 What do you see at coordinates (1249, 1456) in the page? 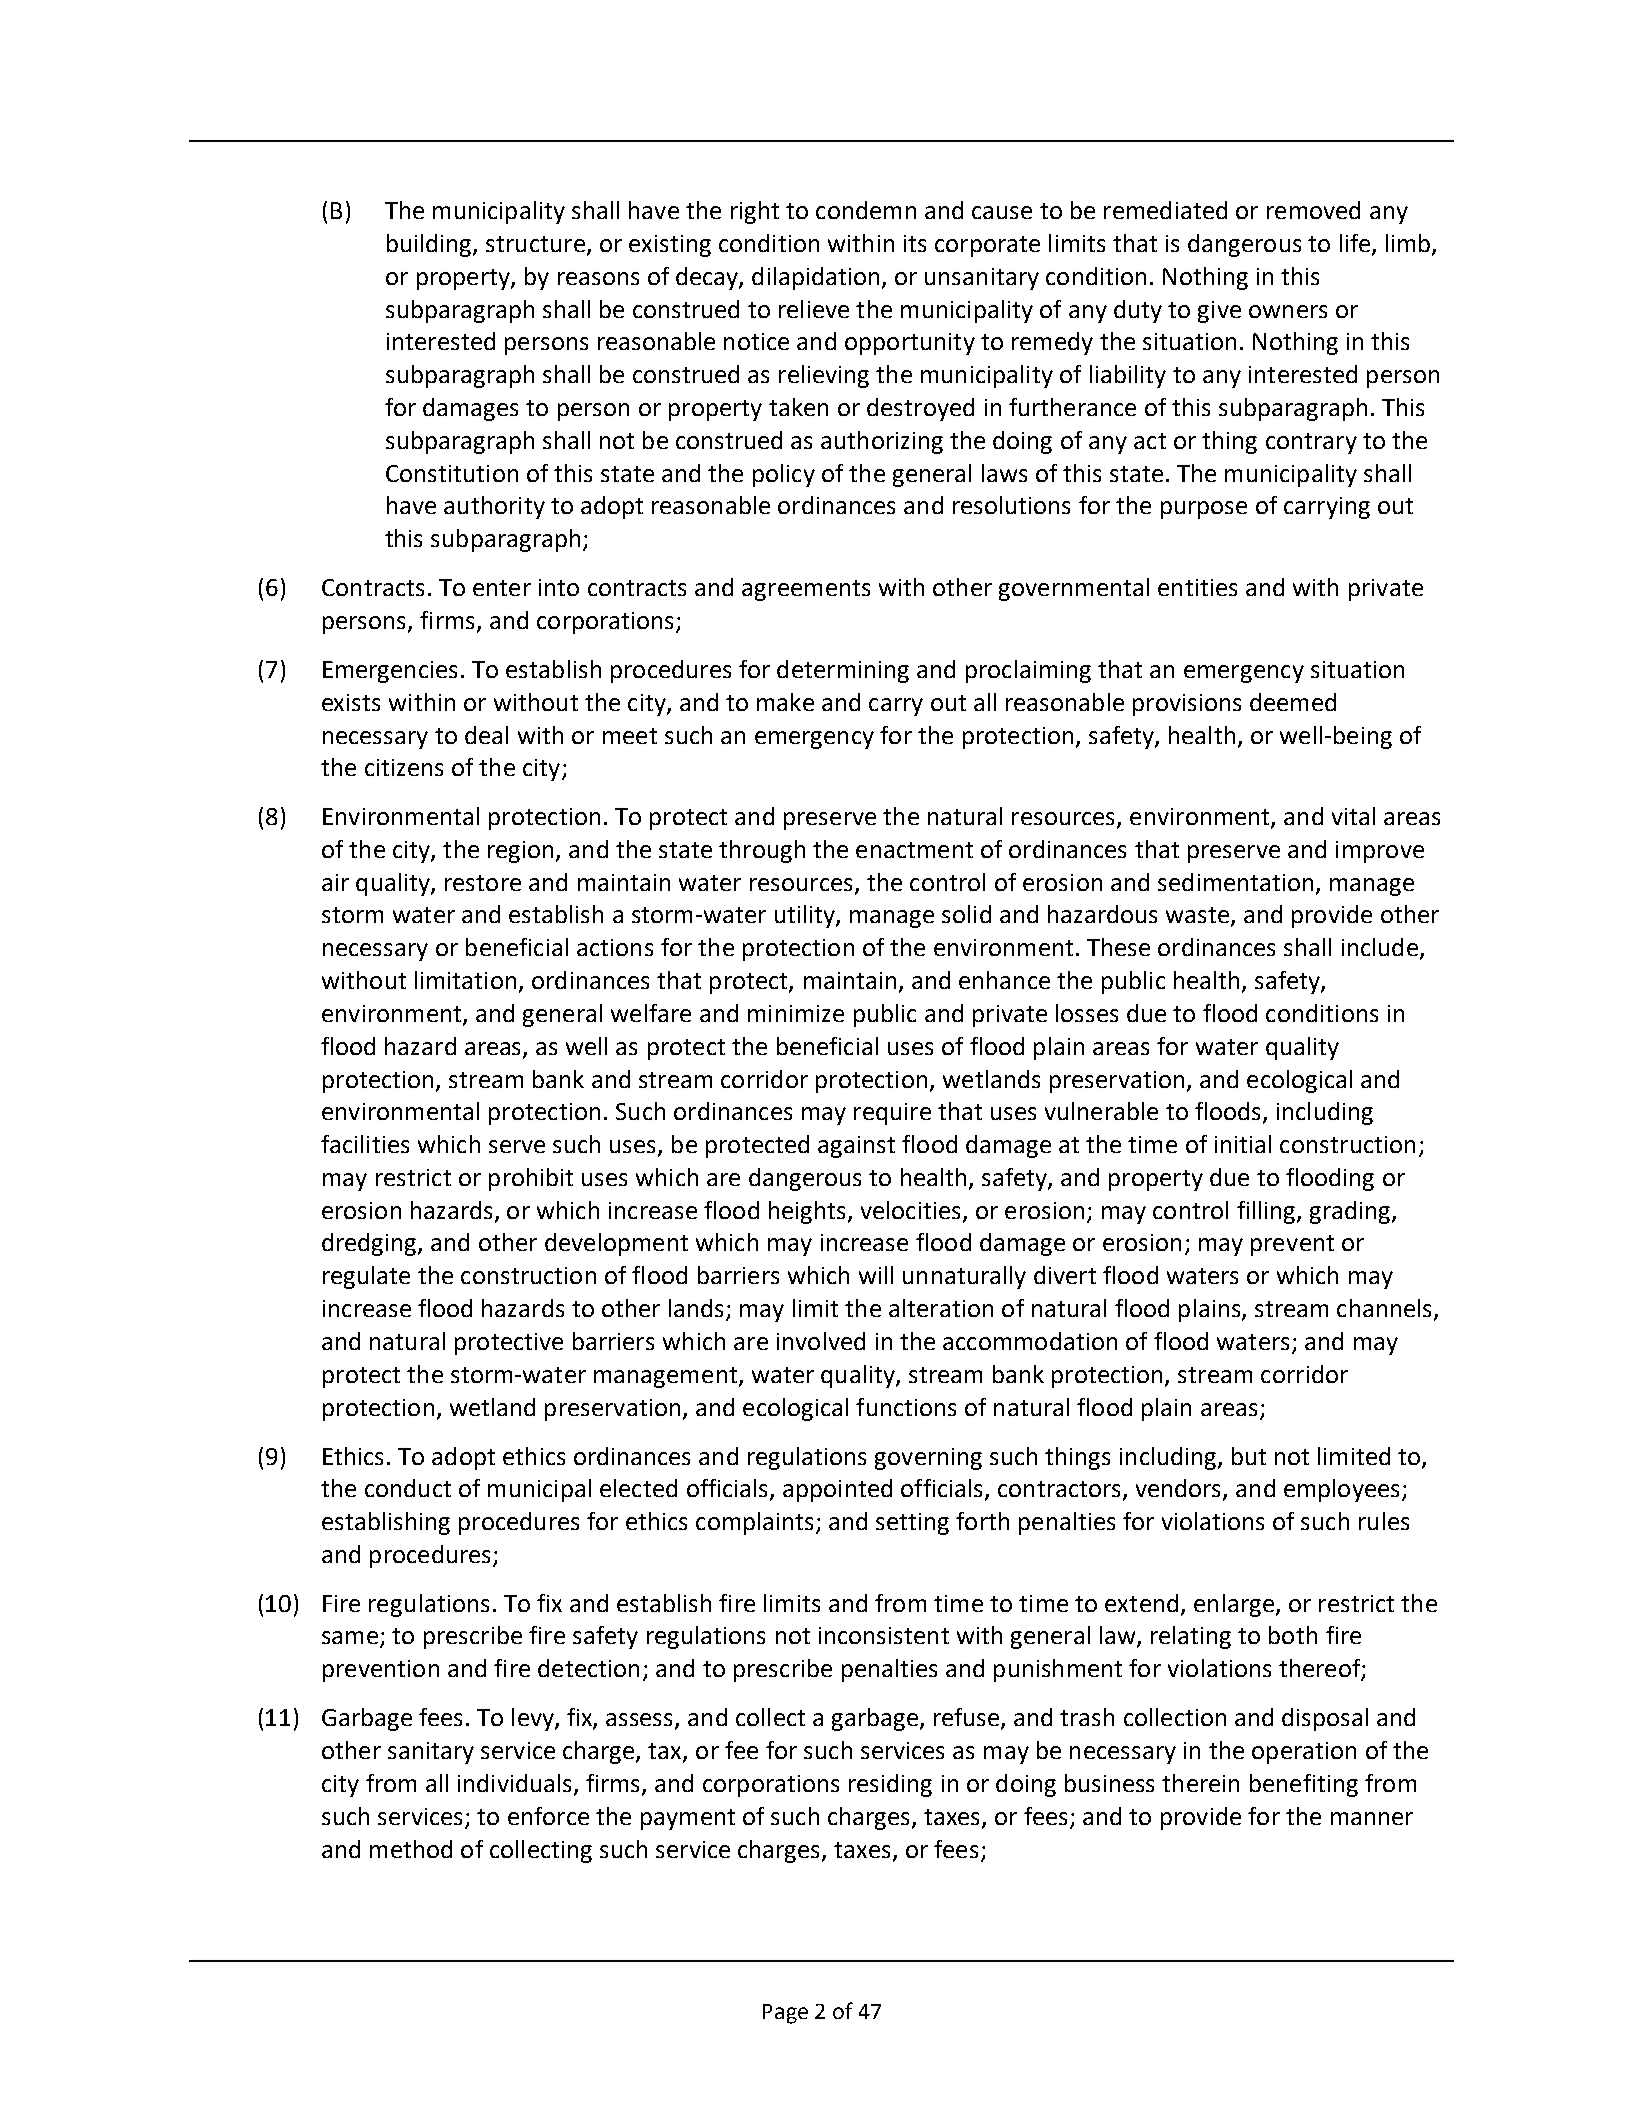
I see `but` at bounding box center [1249, 1456].
